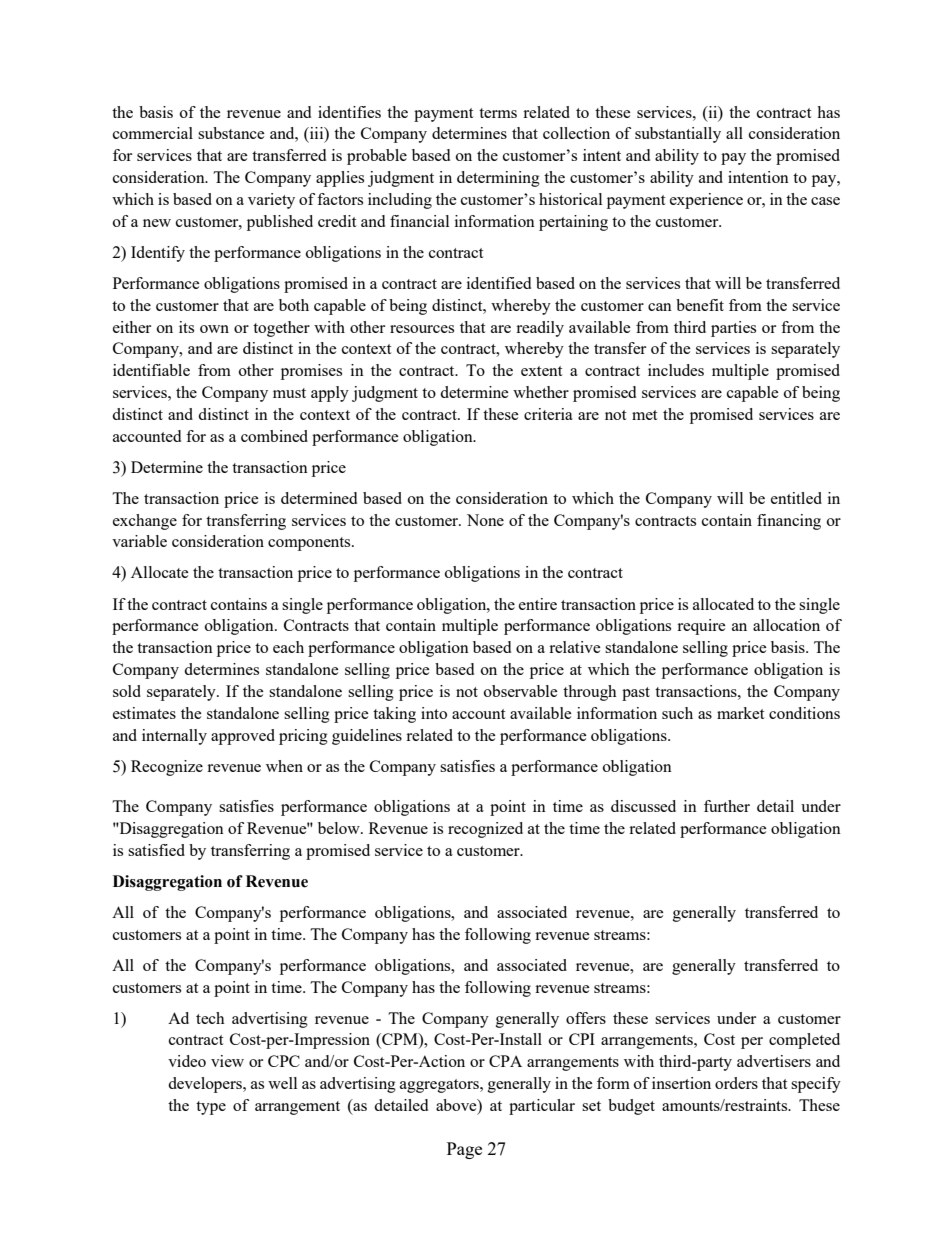 This screenshot has height=1233, width=952. Describe the element at coordinates (151, 370) in the screenshot. I see `identifiable` at that location.
